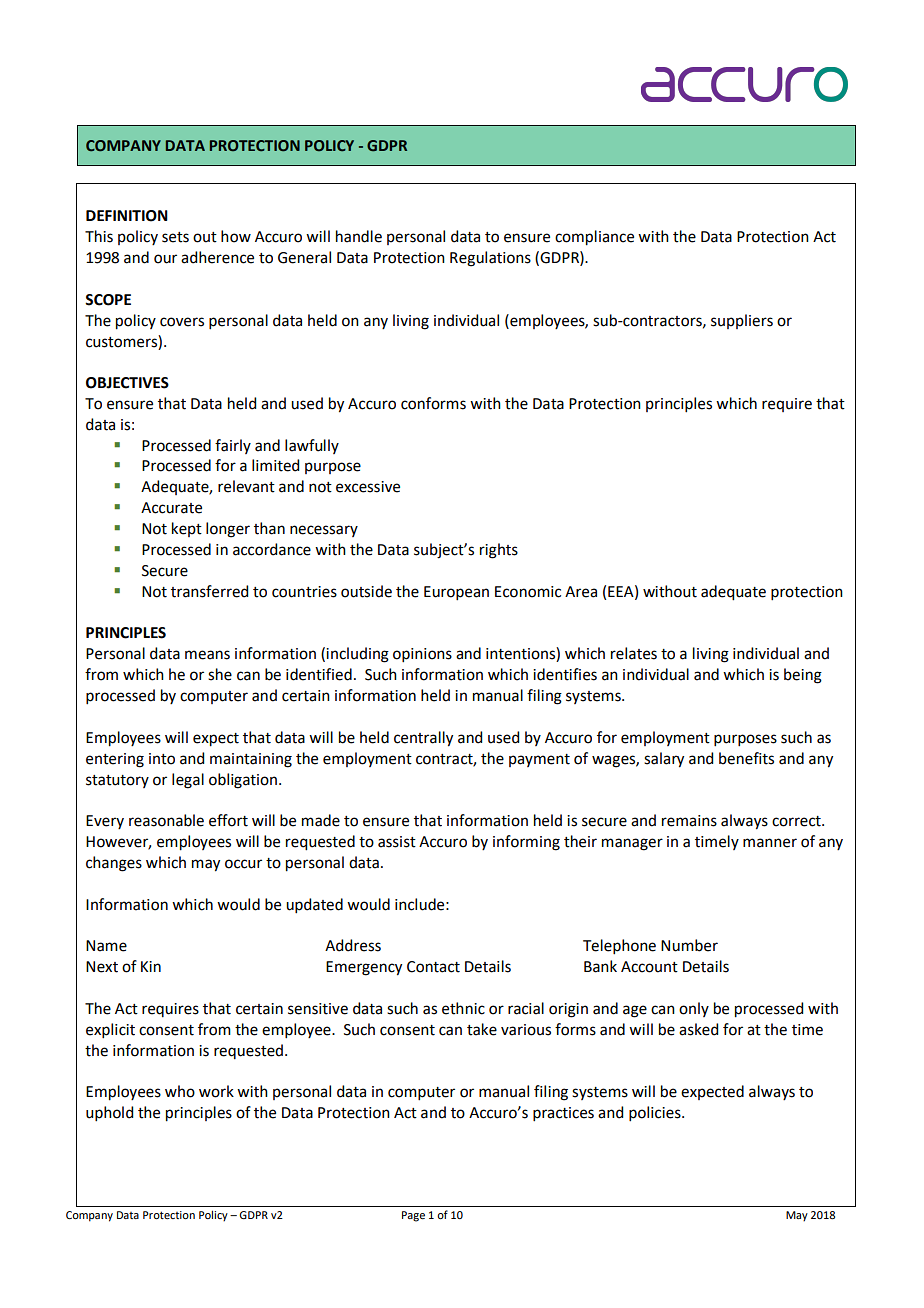  What do you see at coordinates (175, 237) in the page?
I see `sets` at bounding box center [175, 237].
